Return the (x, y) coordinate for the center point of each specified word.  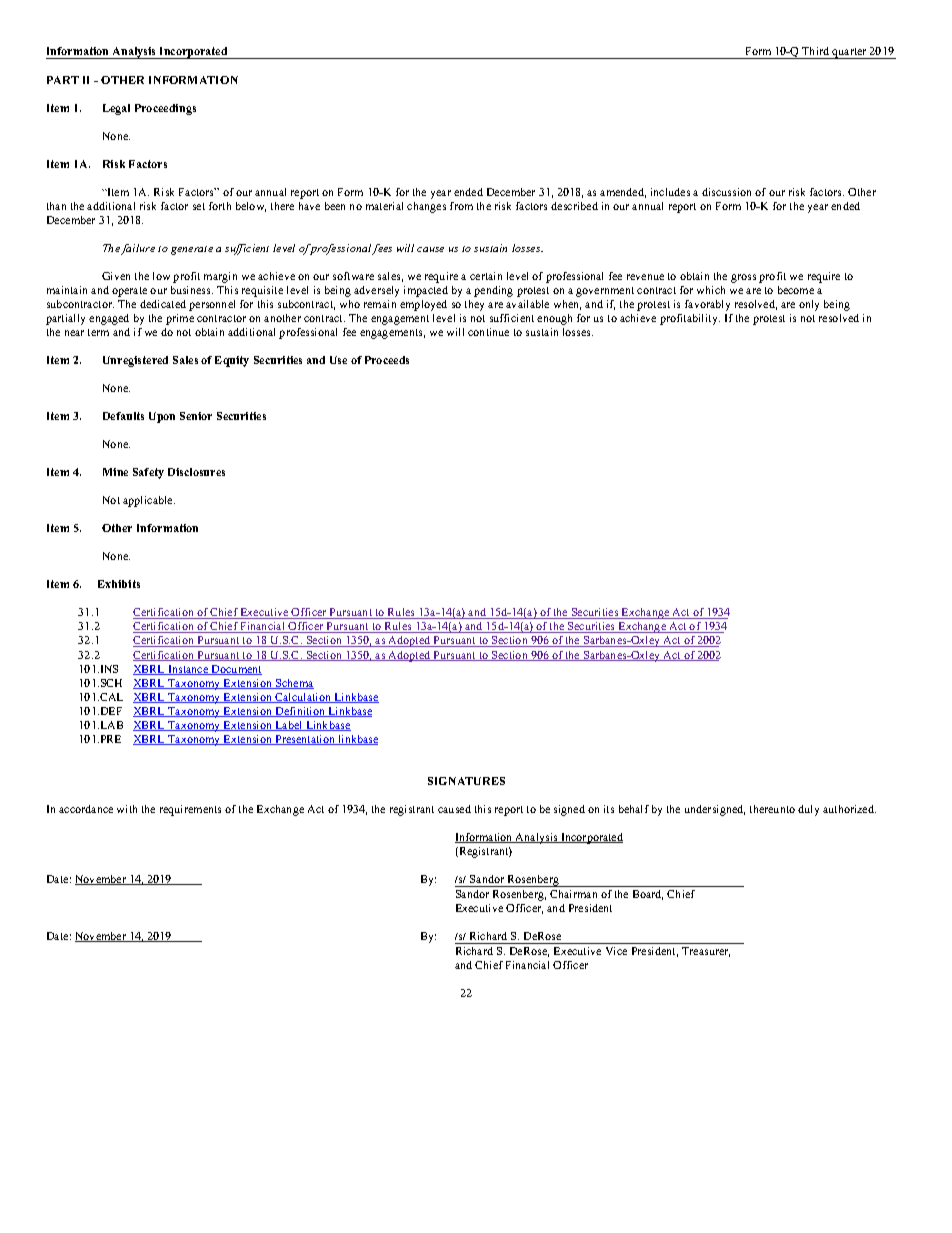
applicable (149, 501)
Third (815, 51)
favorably (707, 305)
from (461, 206)
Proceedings (165, 109)
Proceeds (387, 360)
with (127, 809)
